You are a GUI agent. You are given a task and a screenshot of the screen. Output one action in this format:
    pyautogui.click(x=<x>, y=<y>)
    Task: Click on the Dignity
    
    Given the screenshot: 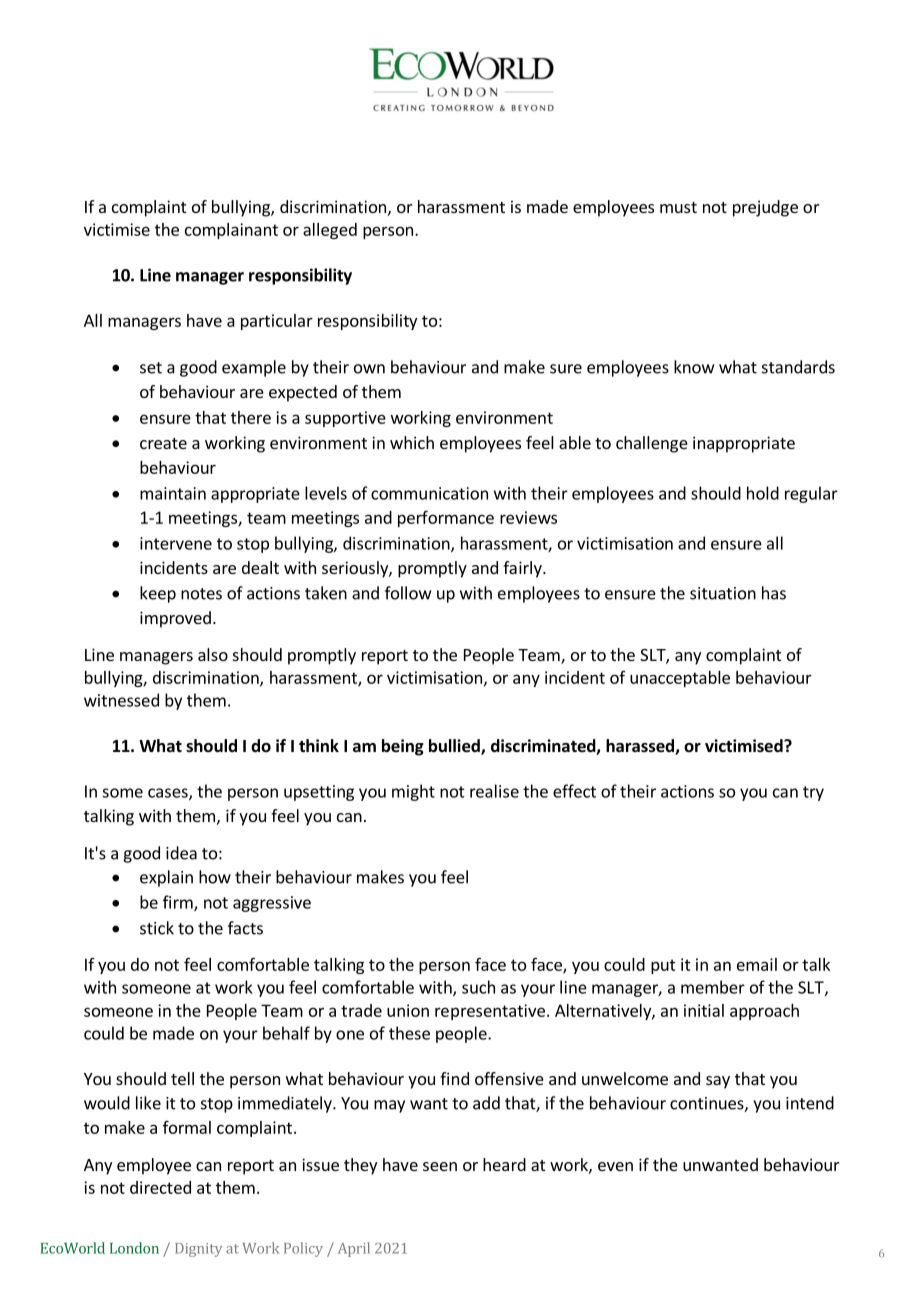 What is the action you would take?
    pyautogui.click(x=198, y=1250)
